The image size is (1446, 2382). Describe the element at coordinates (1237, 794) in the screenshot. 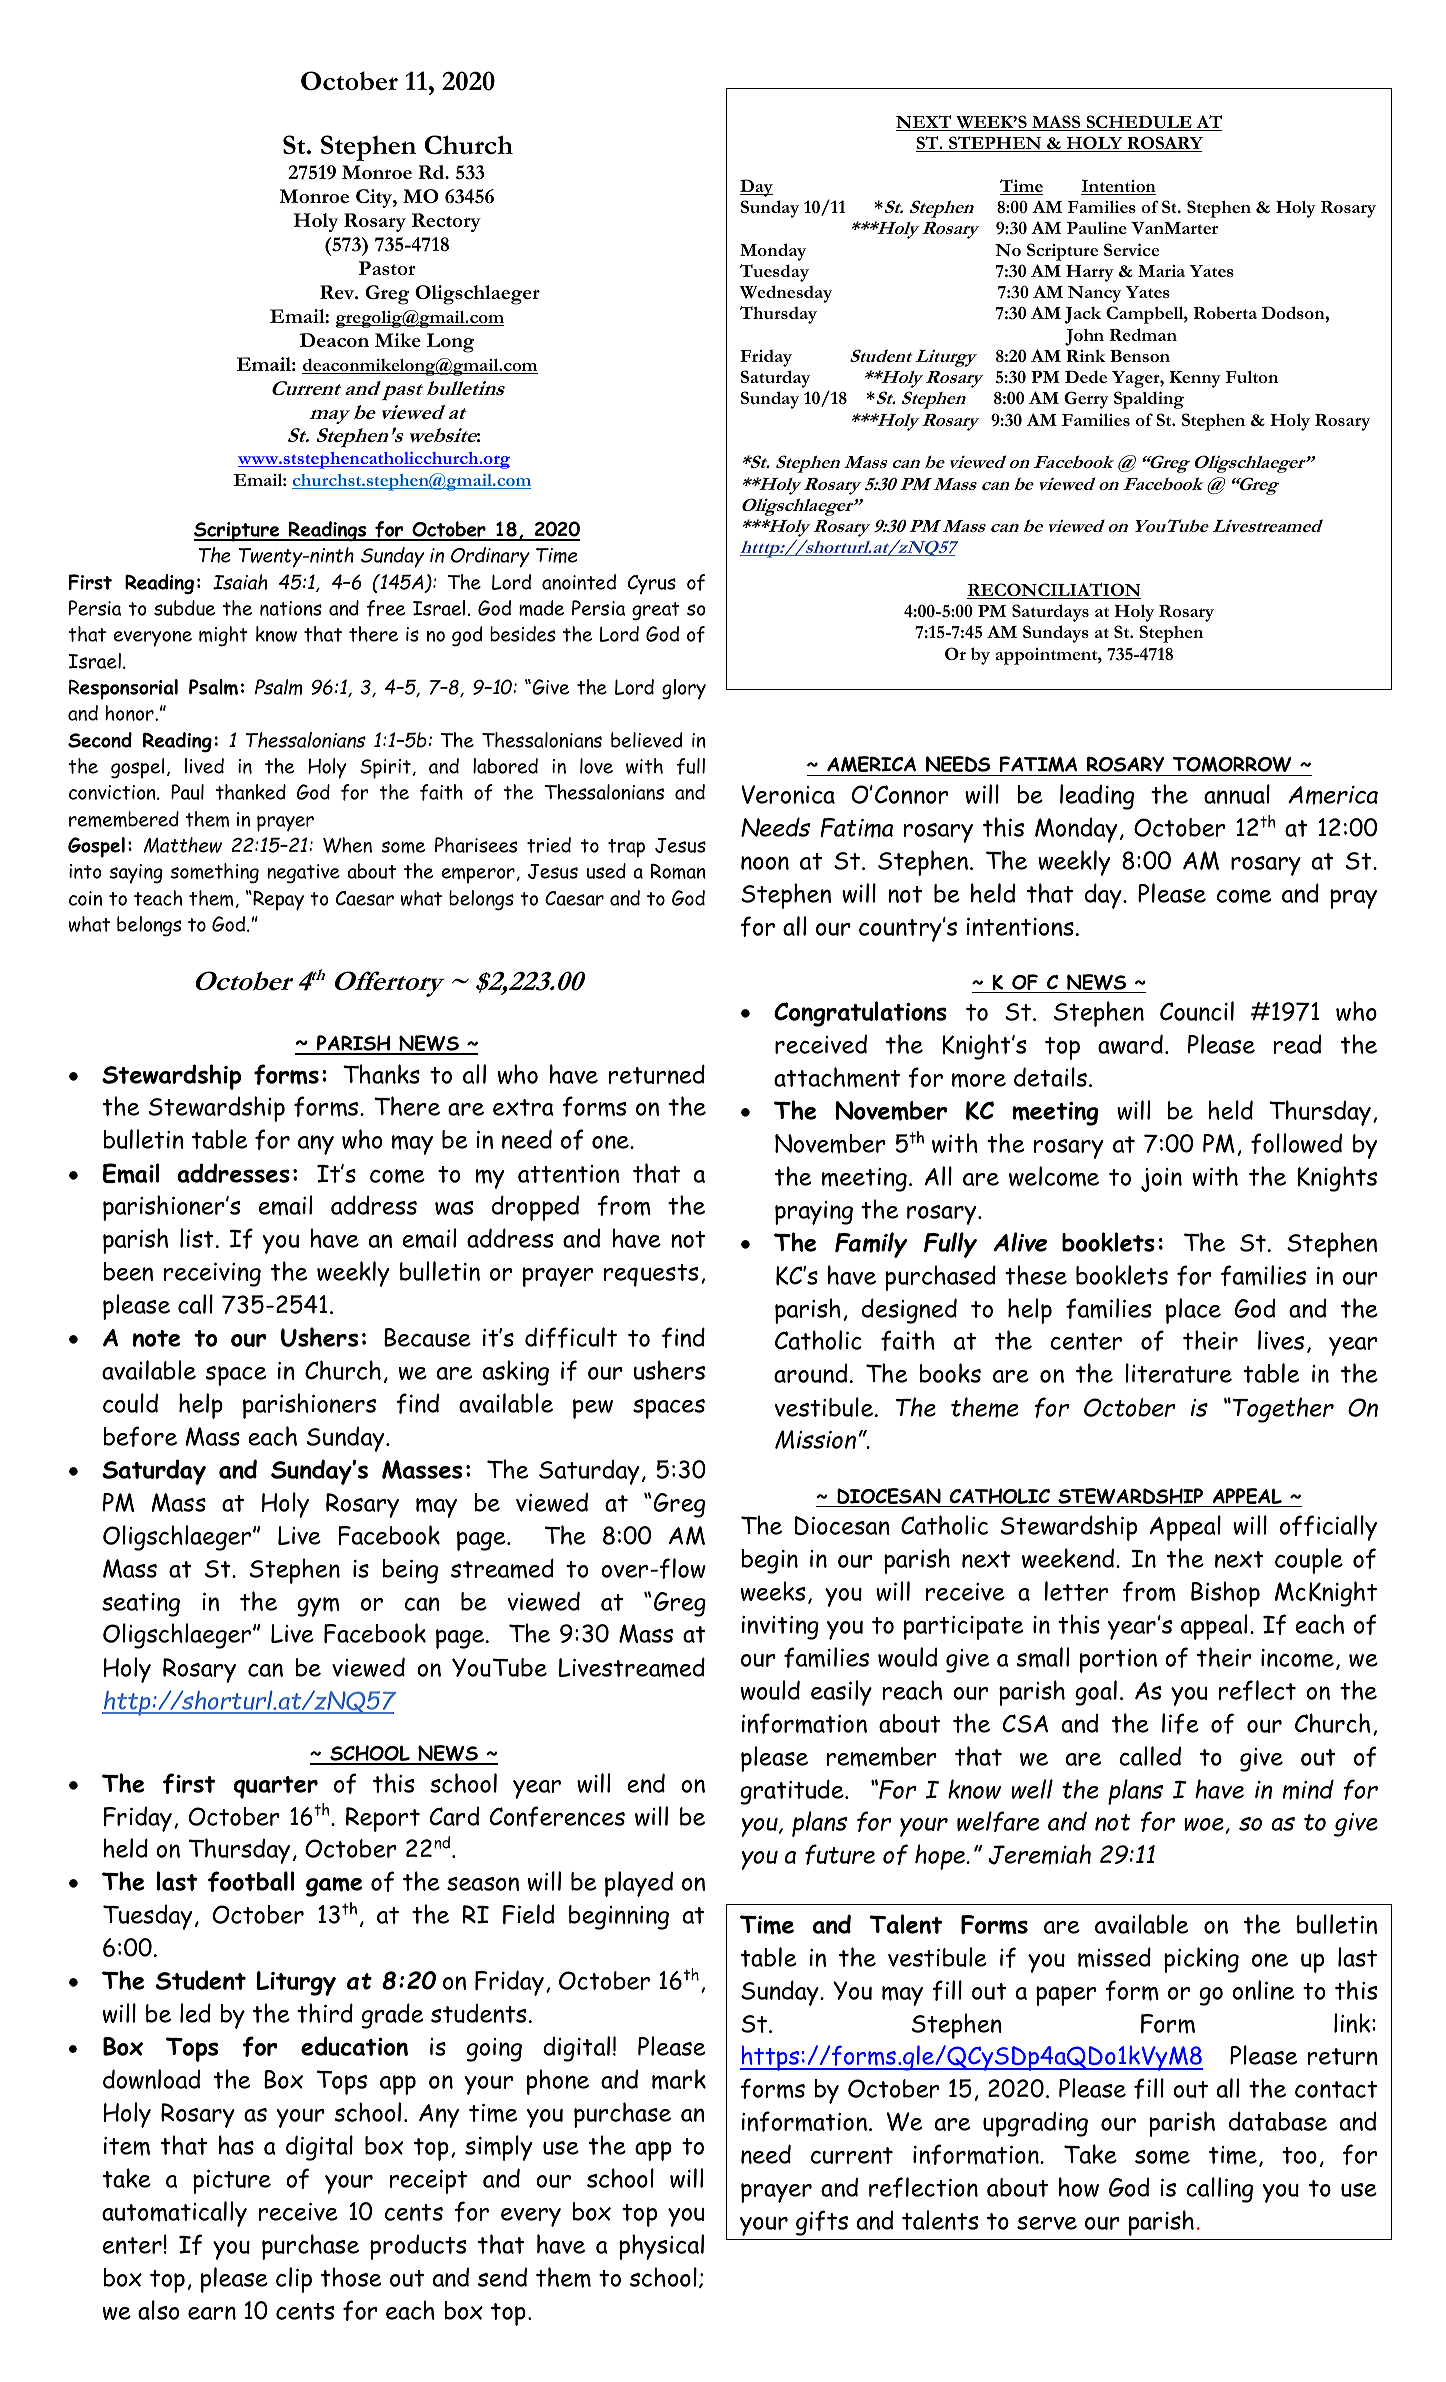

I see `annual` at that location.
